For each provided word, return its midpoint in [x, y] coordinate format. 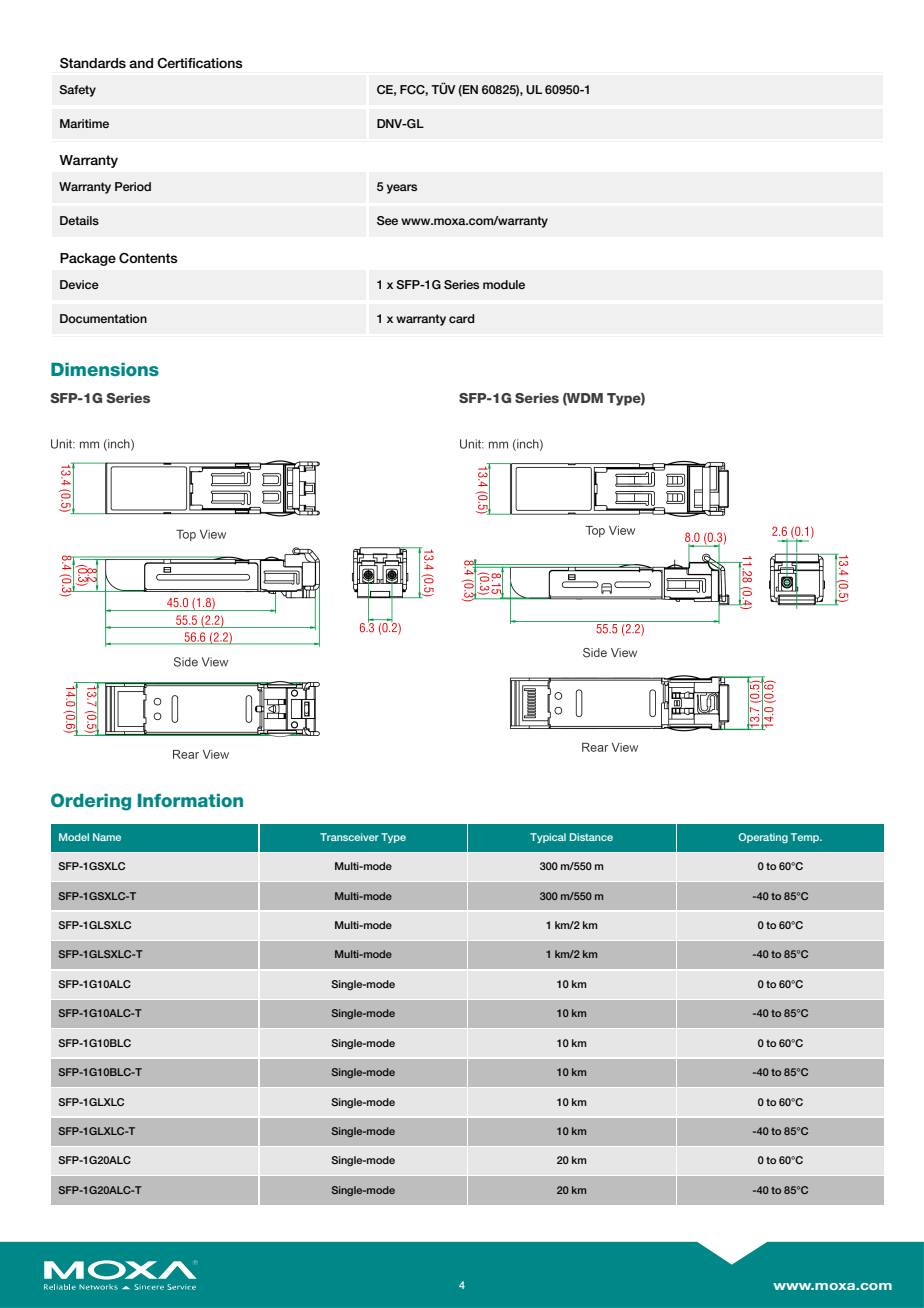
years [402, 189]
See [387, 220]
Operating [763, 838]
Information [190, 800]
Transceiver [349, 837]
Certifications [200, 63]
